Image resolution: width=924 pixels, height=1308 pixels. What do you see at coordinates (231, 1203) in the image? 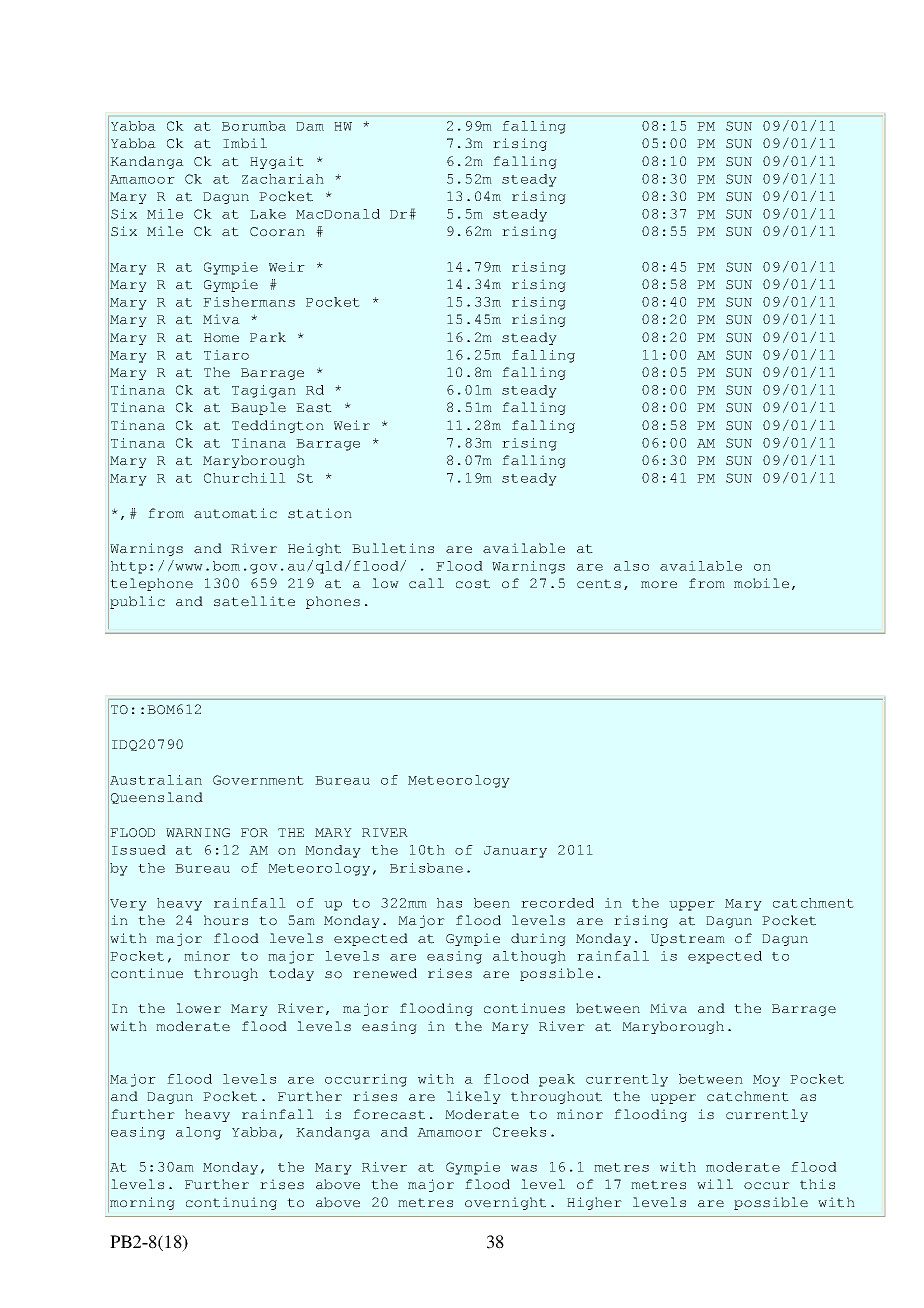
I see `continuing` at bounding box center [231, 1203].
